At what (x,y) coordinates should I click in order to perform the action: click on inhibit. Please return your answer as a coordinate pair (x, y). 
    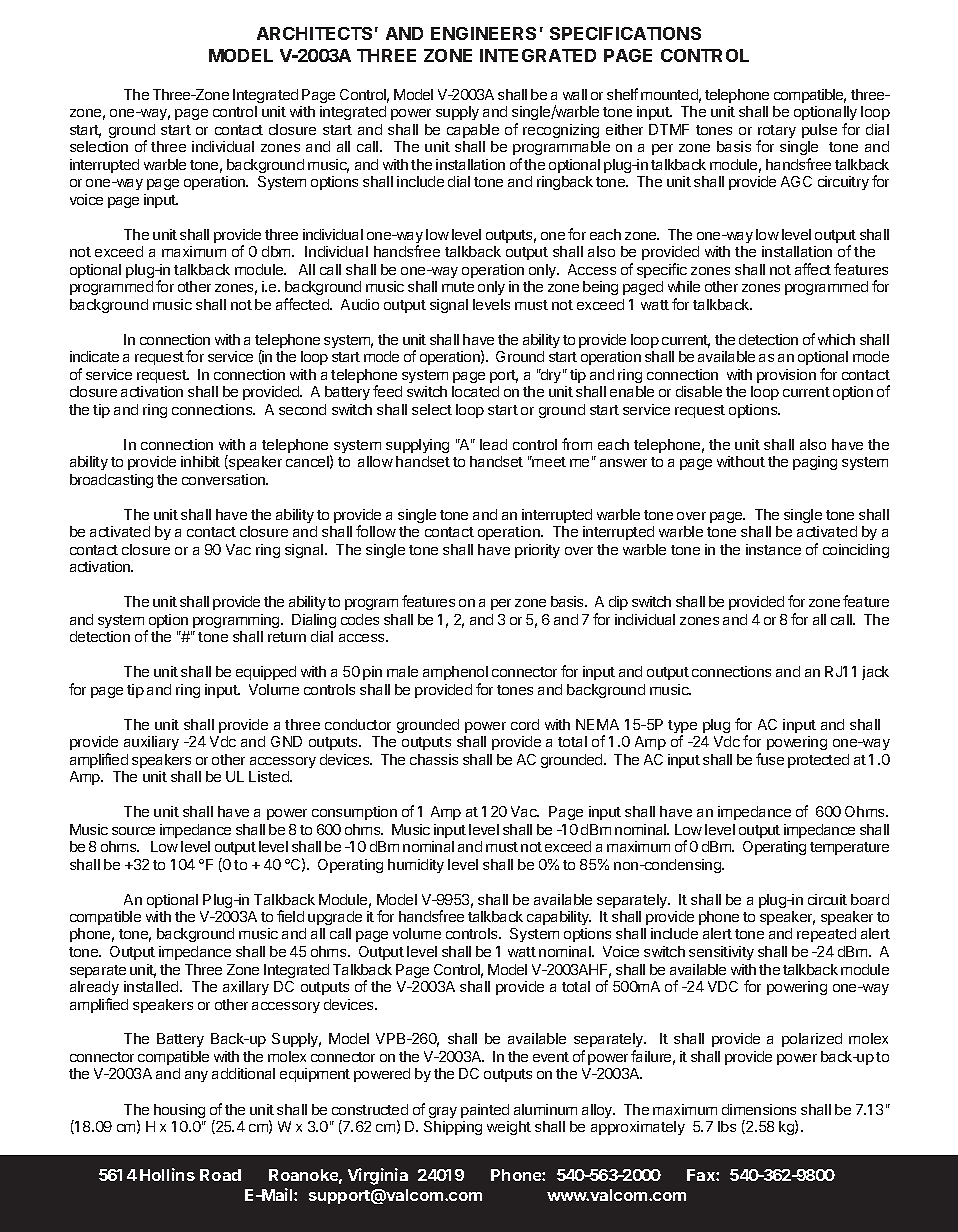
    Looking at the image, I should click on (200, 461).
